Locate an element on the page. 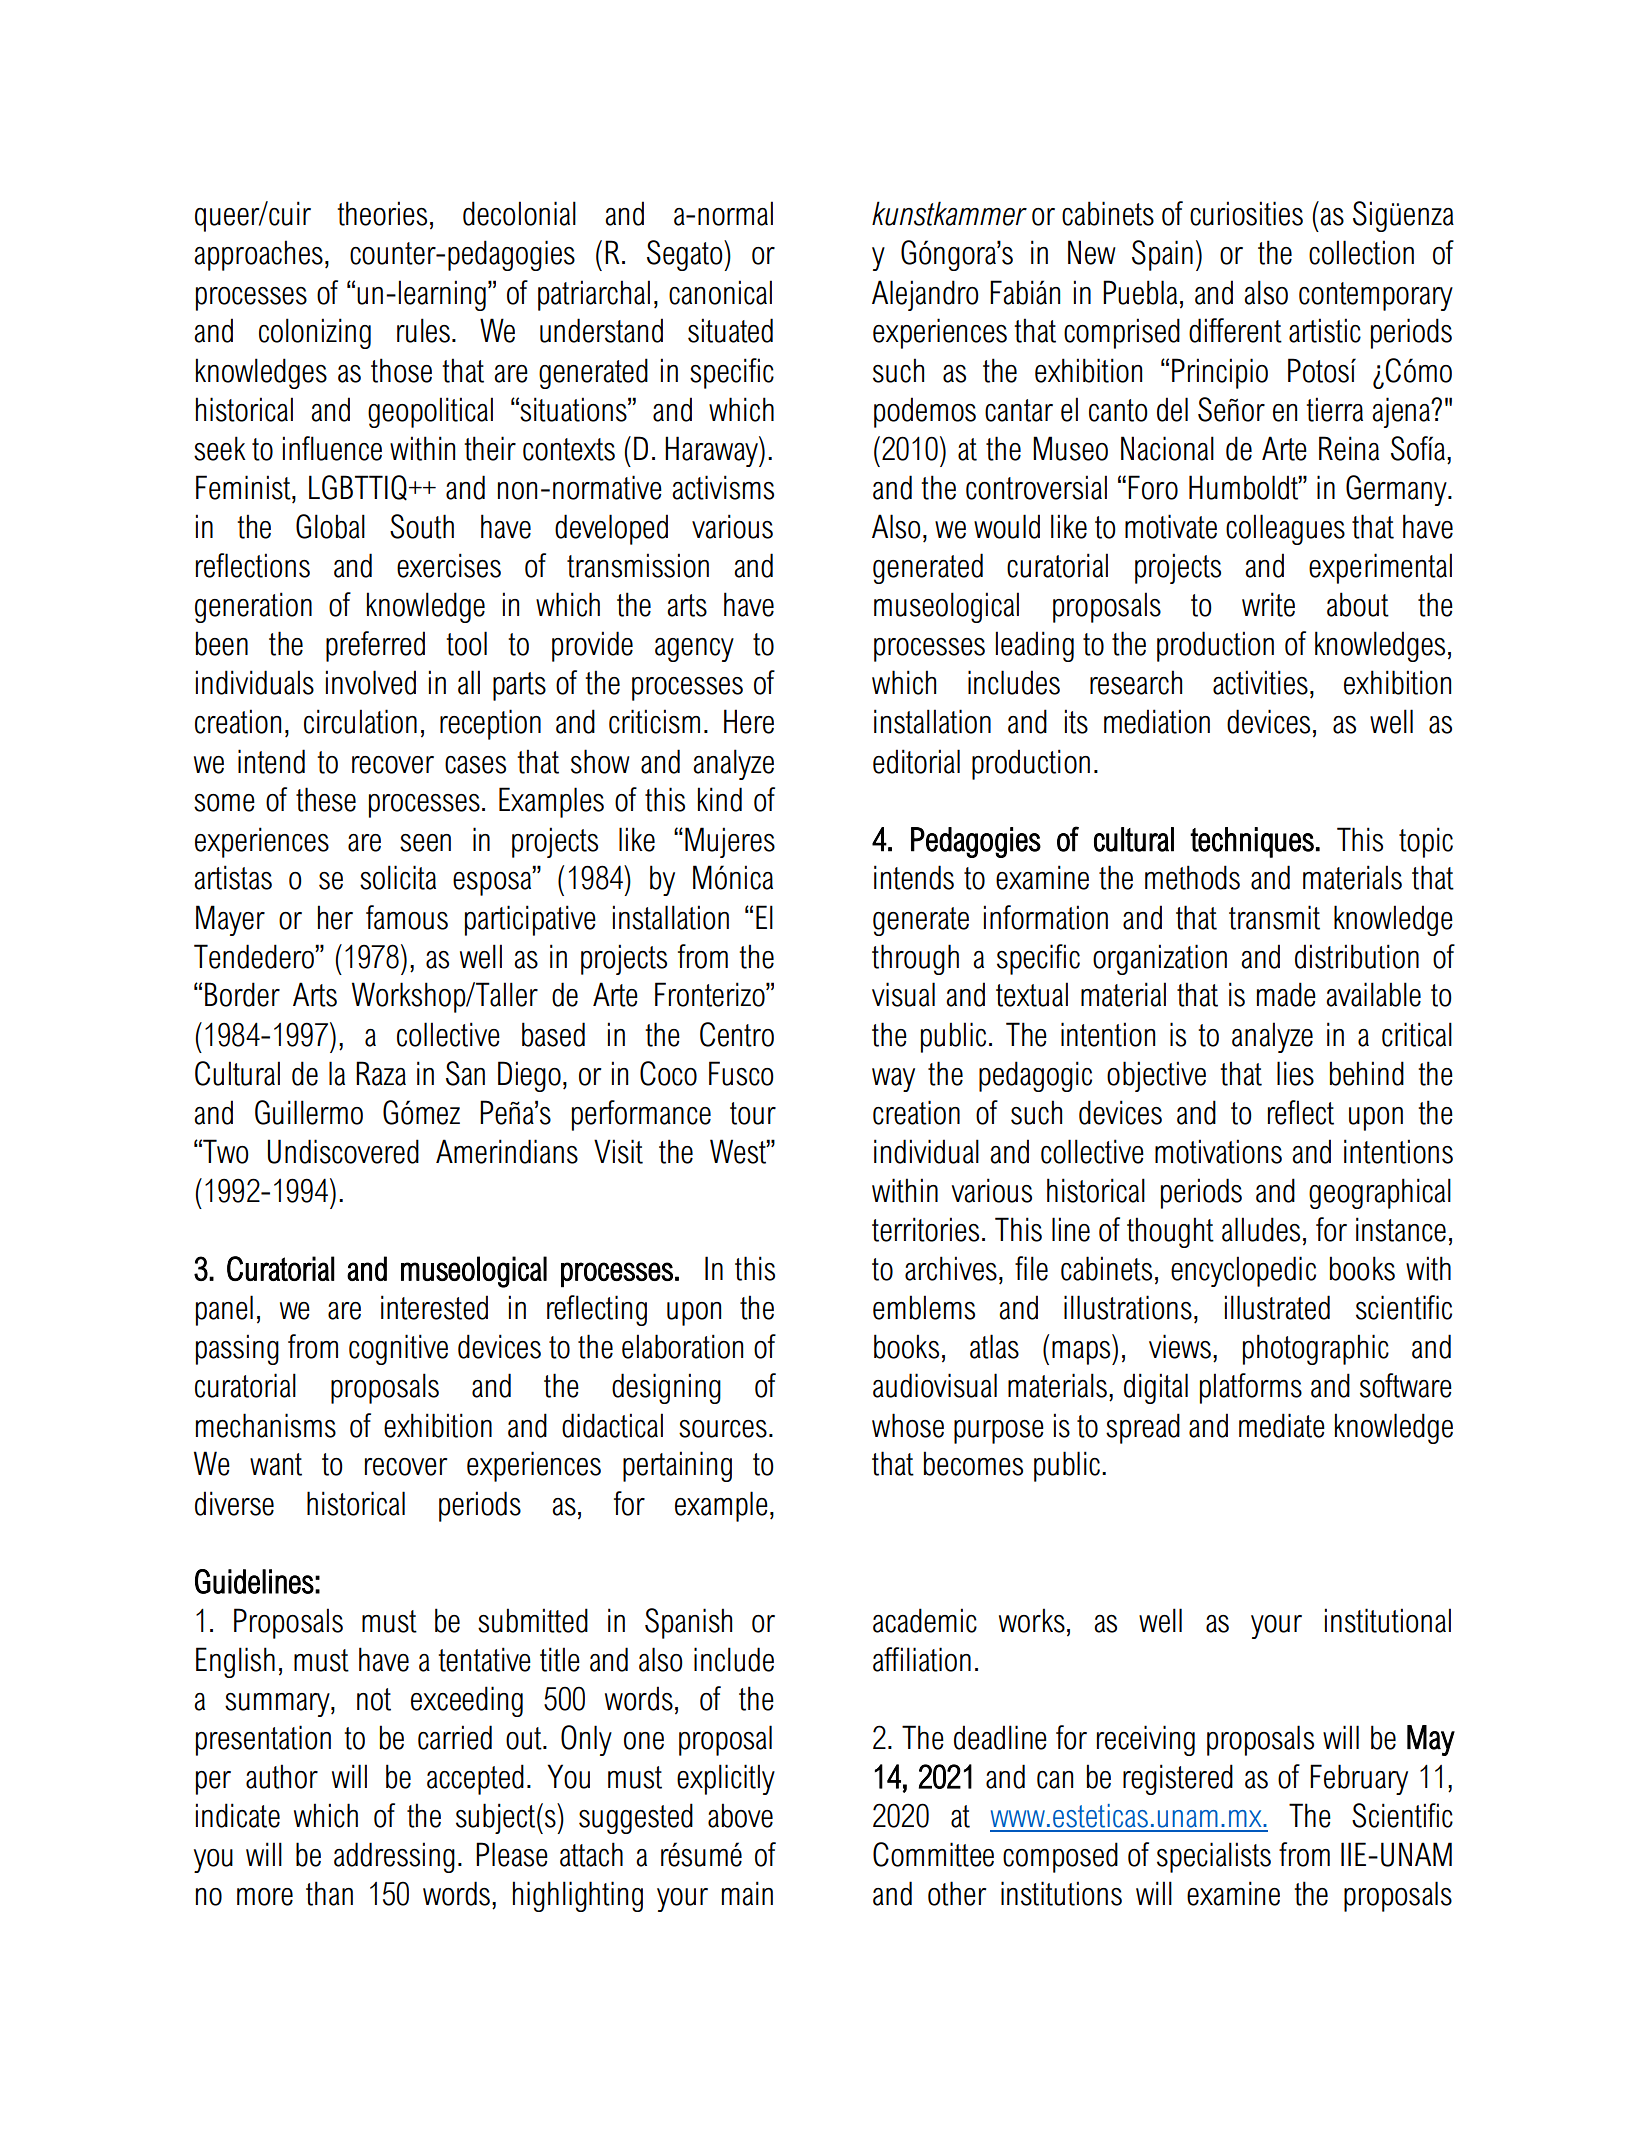 The height and width of the page is (2131, 1647). Centro is located at coordinates (737, 1034).
